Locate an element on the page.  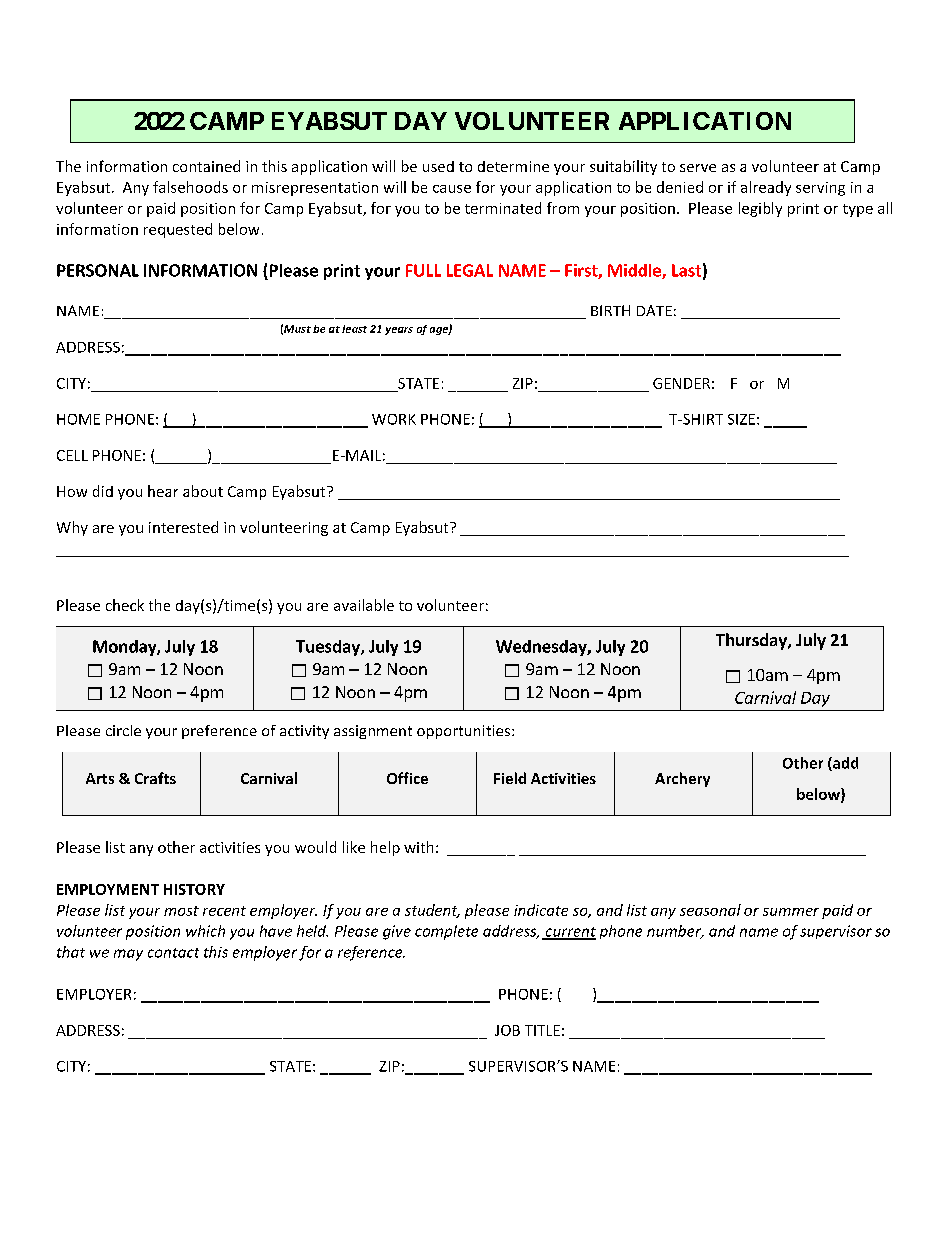
cause is located at coordinates (452, 189).
